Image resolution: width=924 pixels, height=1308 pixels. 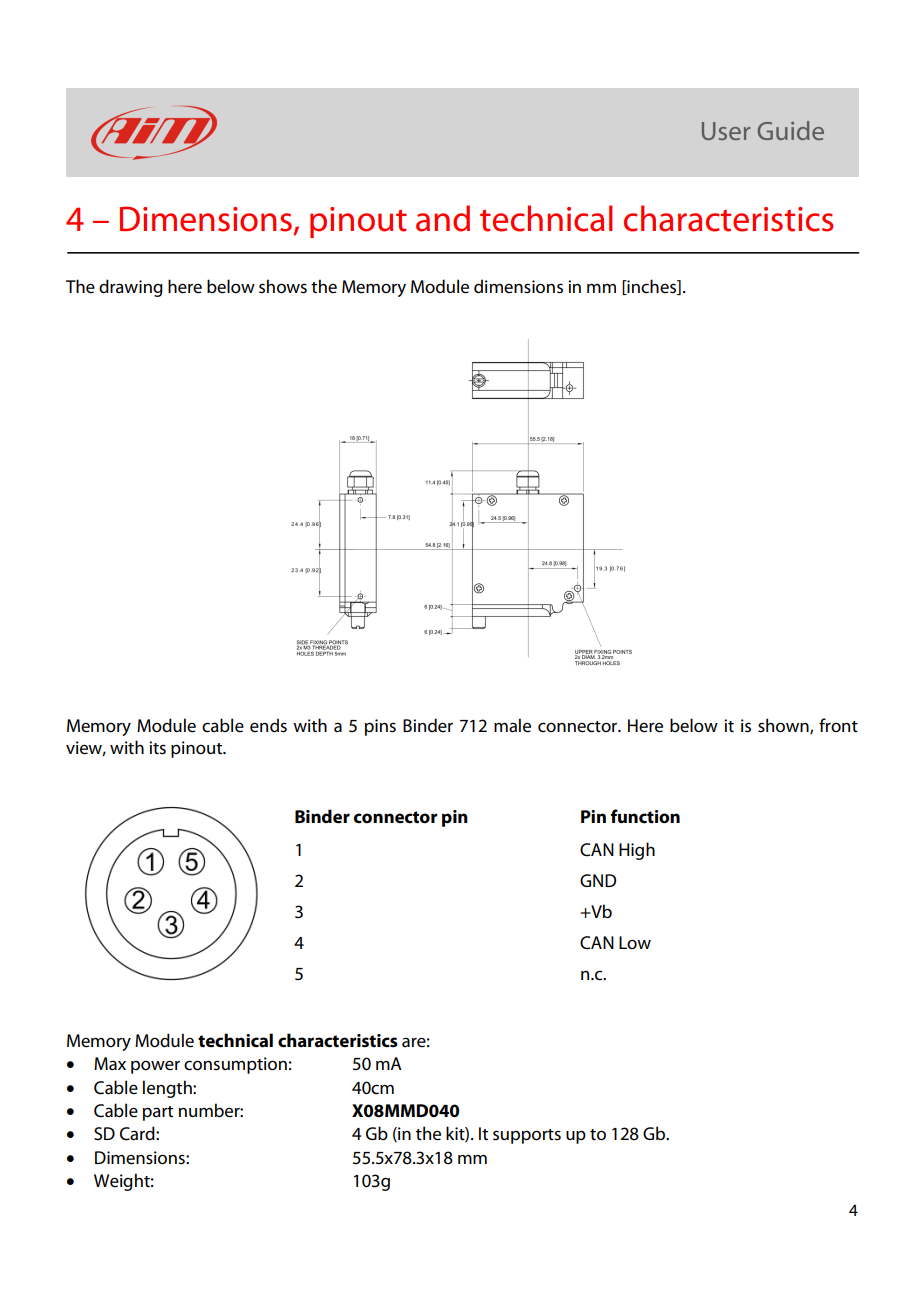 What do you see at coordinates (283, 286) in the document?
I see `shows` at bounding box center [283, 286].
